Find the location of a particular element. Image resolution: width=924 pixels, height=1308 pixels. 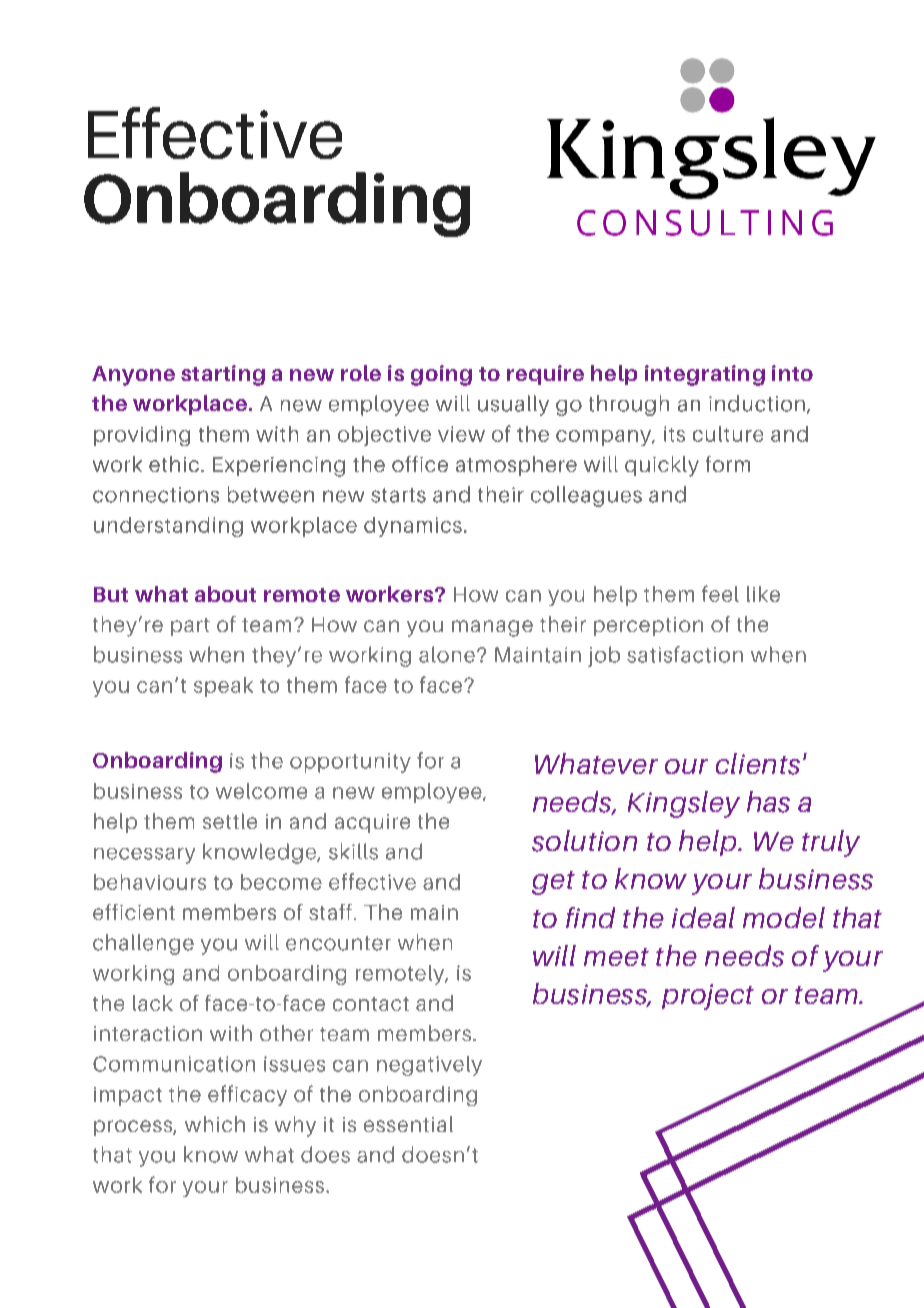

get is located at coordinates (553, 883).
